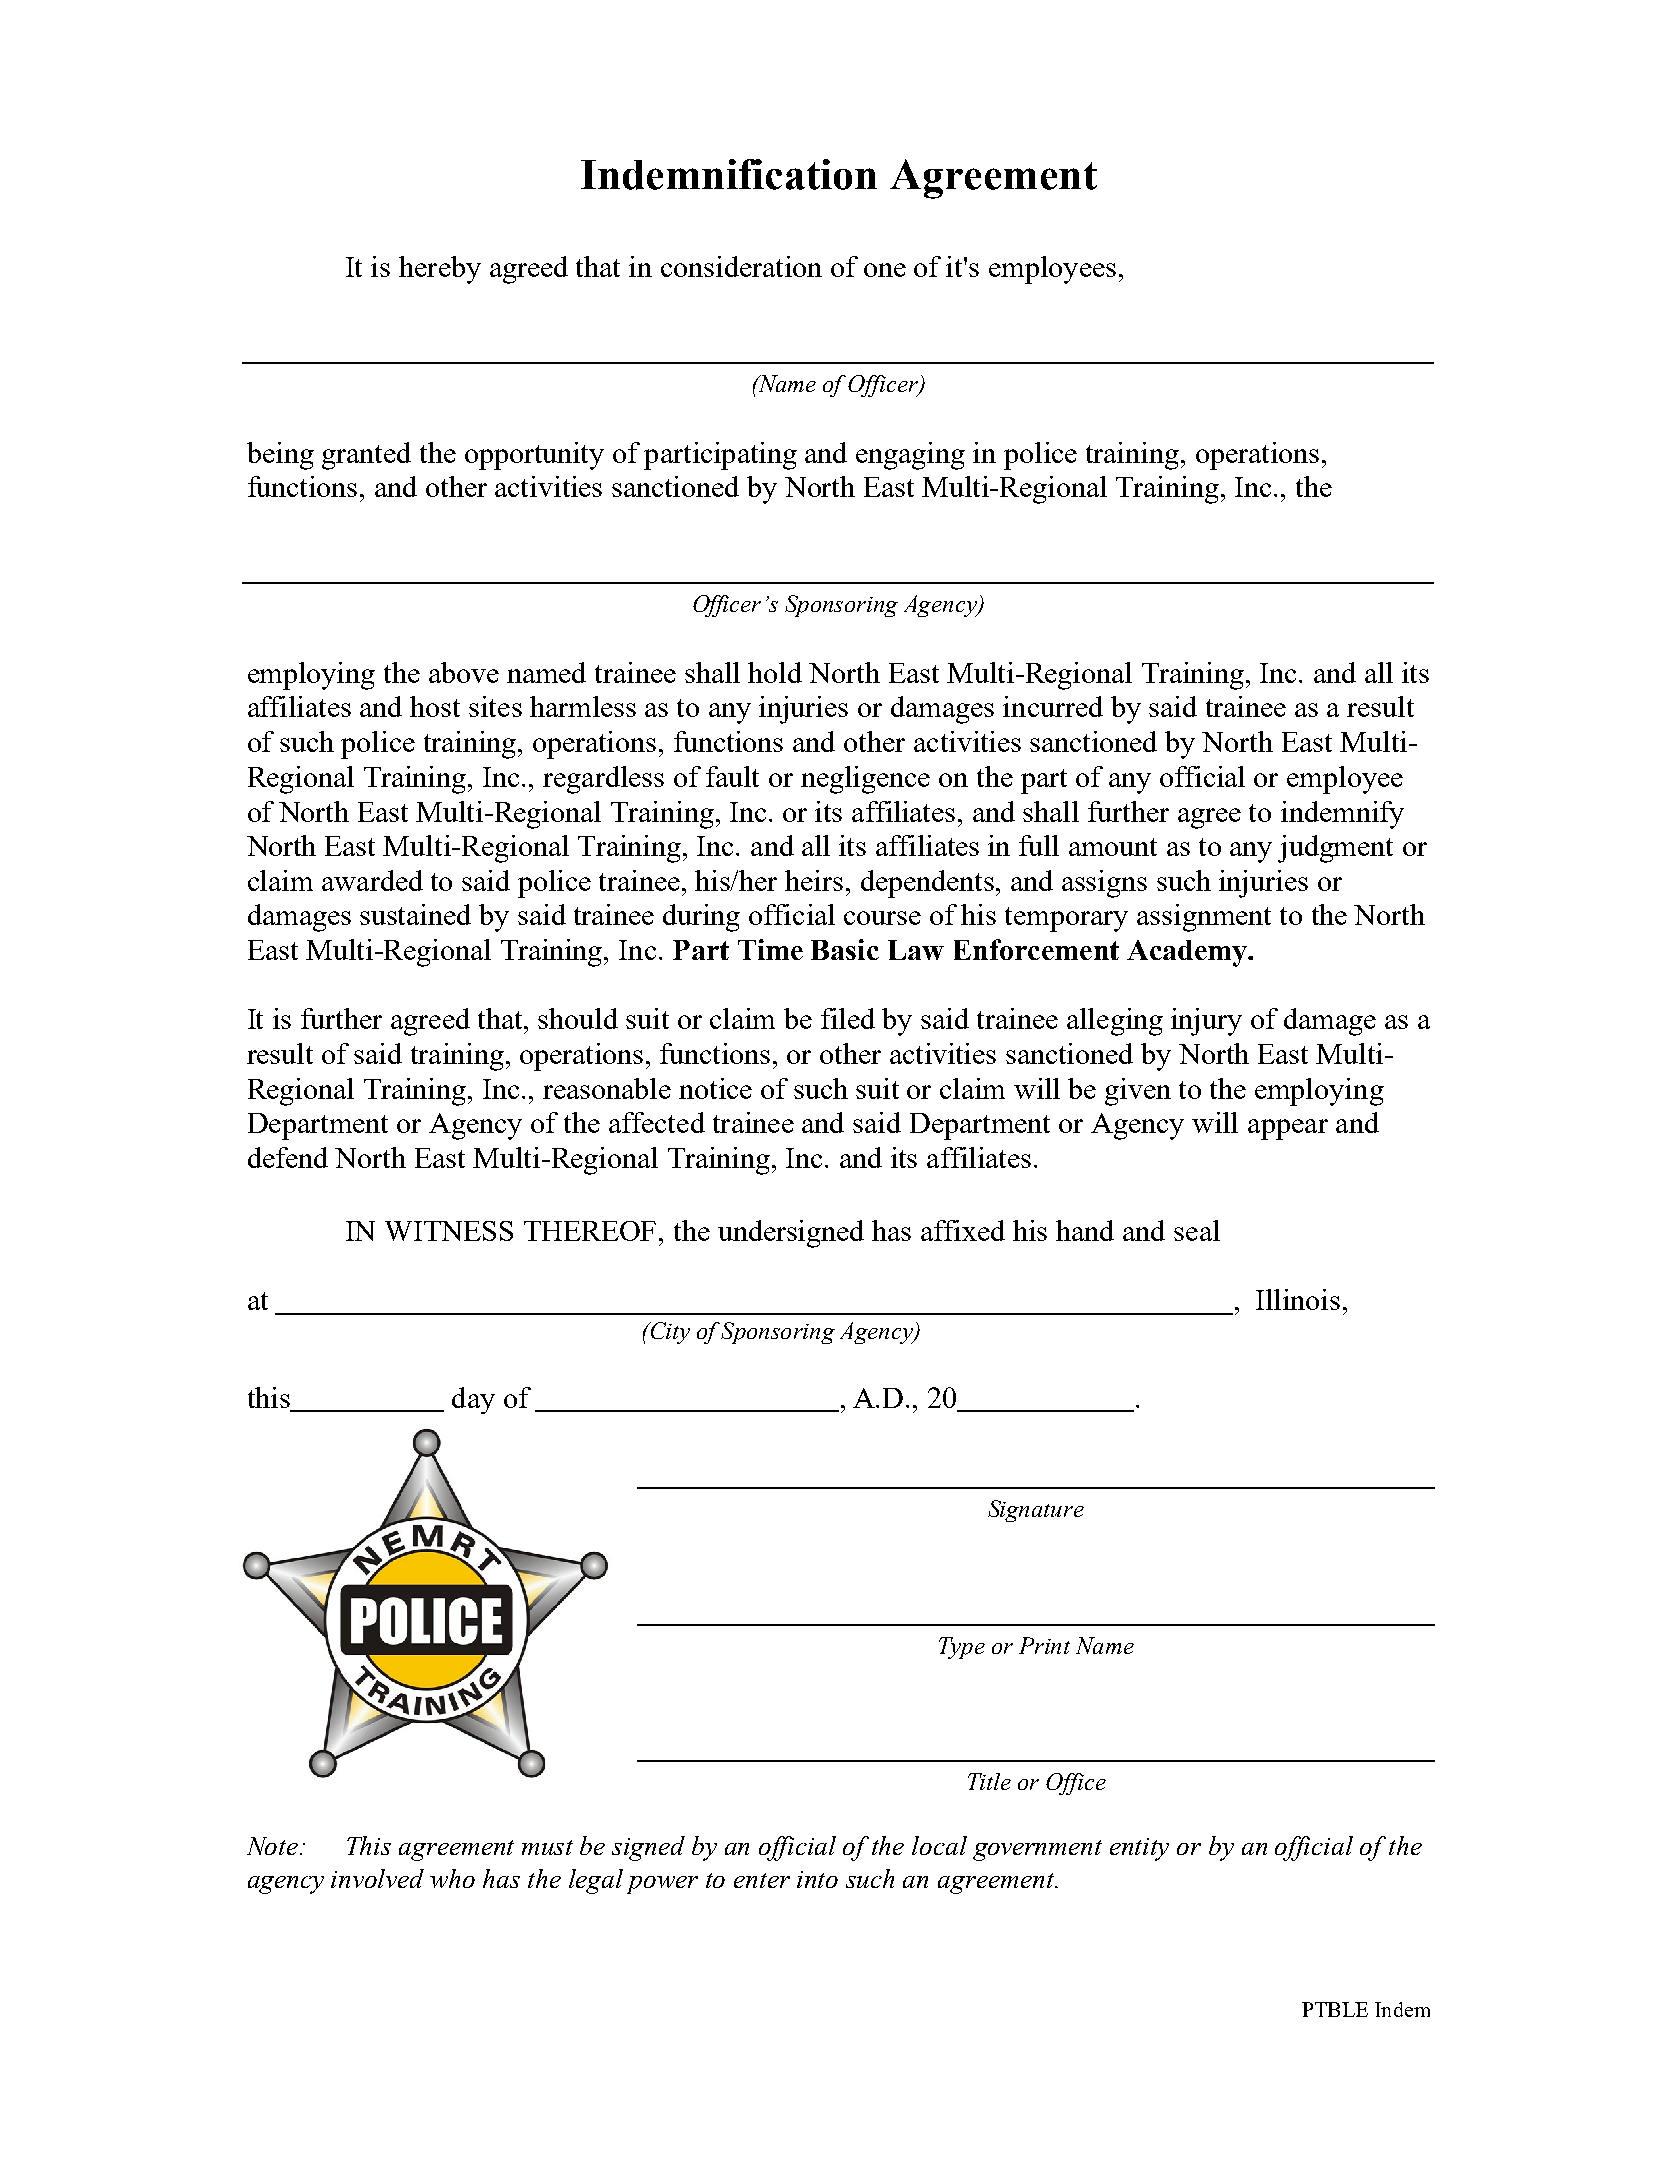 The height and width of the screenshot is (2170, 1677). I want to click on involved, so click(377, 1878).
